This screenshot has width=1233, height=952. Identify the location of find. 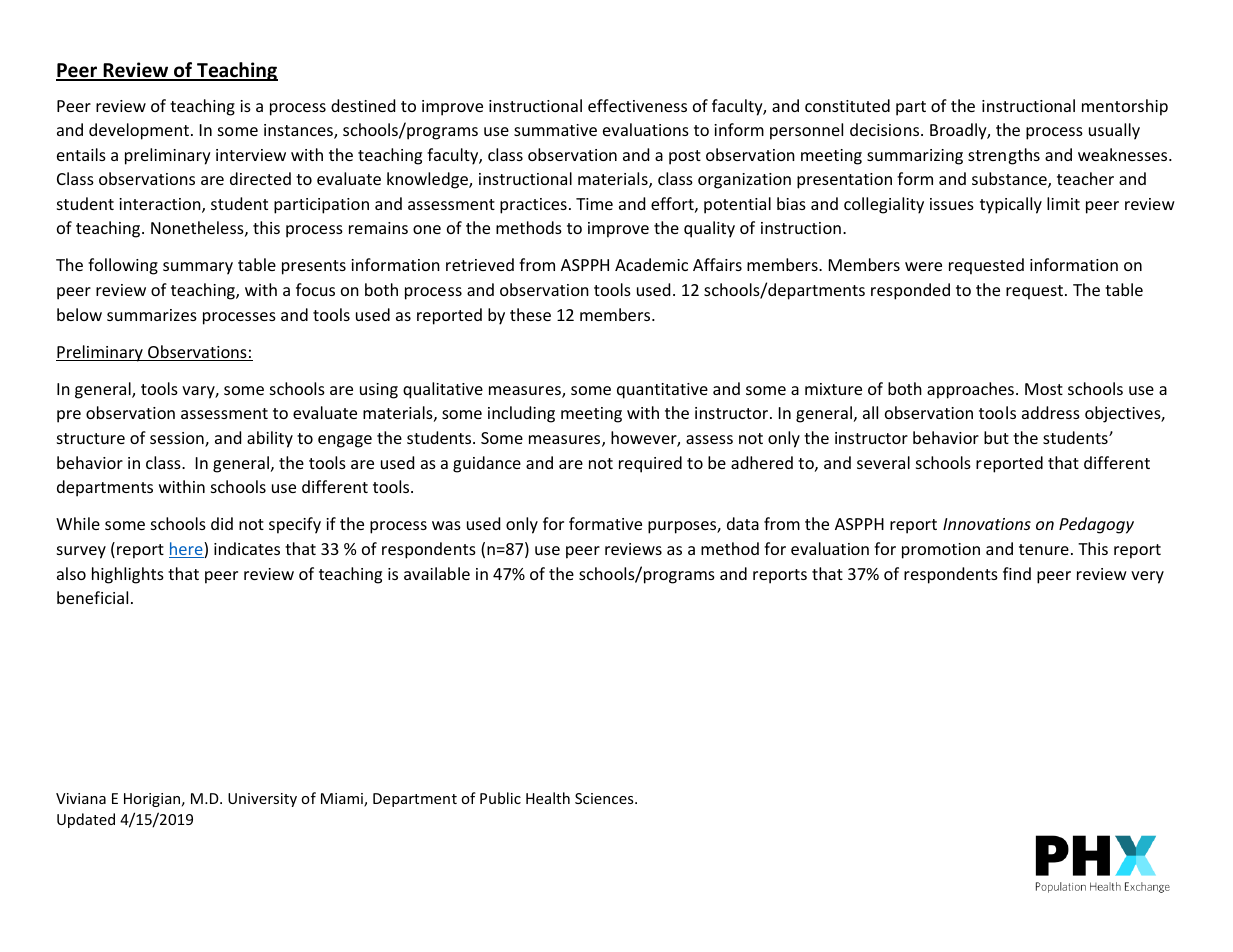
(1017, 573).
